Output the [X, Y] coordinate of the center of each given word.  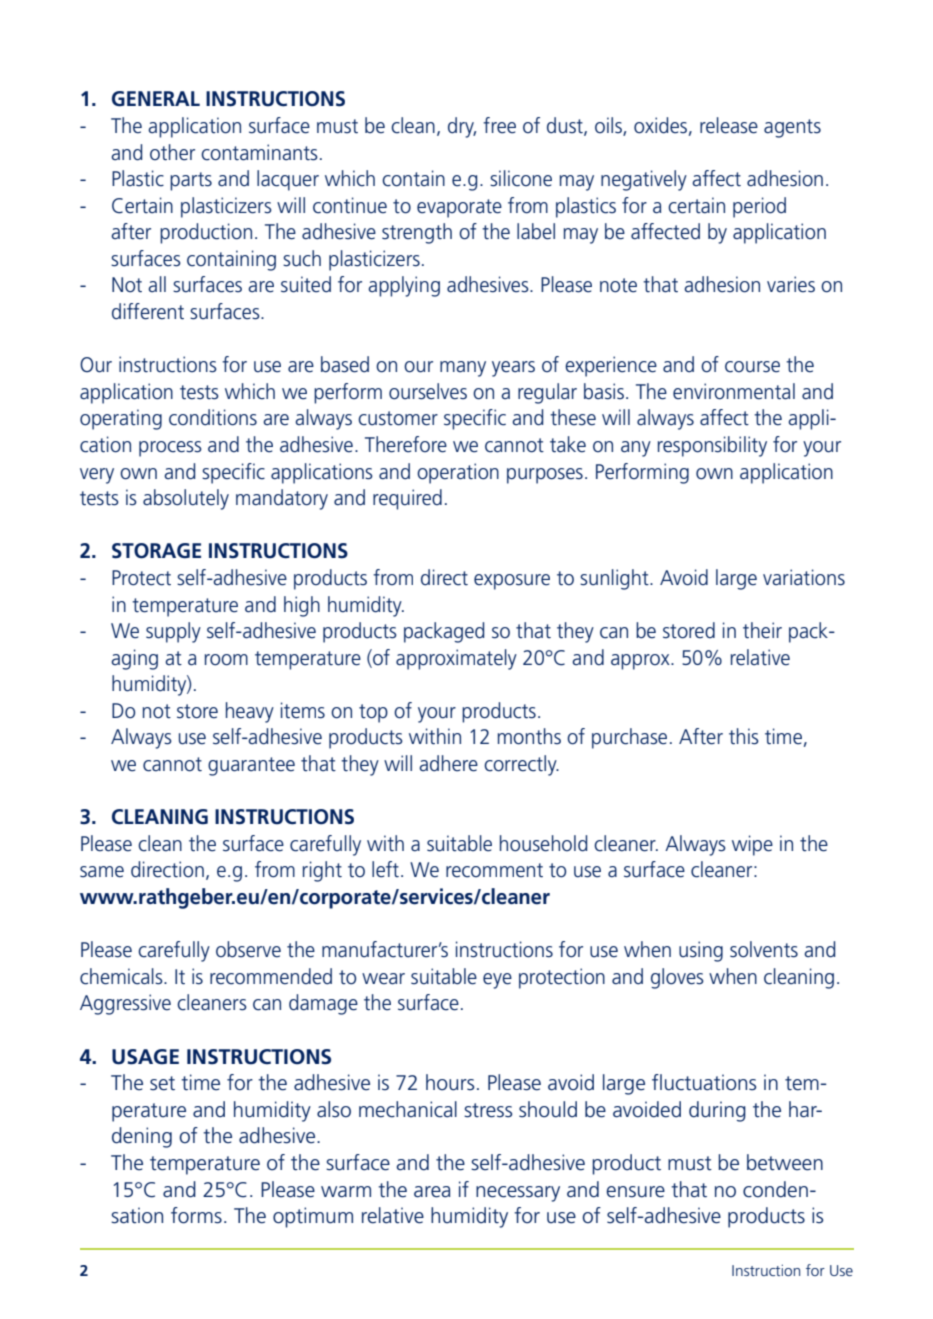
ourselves [428, 391]
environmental [734, 391]
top [373, 713]
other [172, 152]
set [162, 1083]
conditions [213, 417]
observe [248, 949]
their [762, 630]
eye [497, 981]
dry [462, 127]
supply [173, 632]
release [729, 125]
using [701, 951]
